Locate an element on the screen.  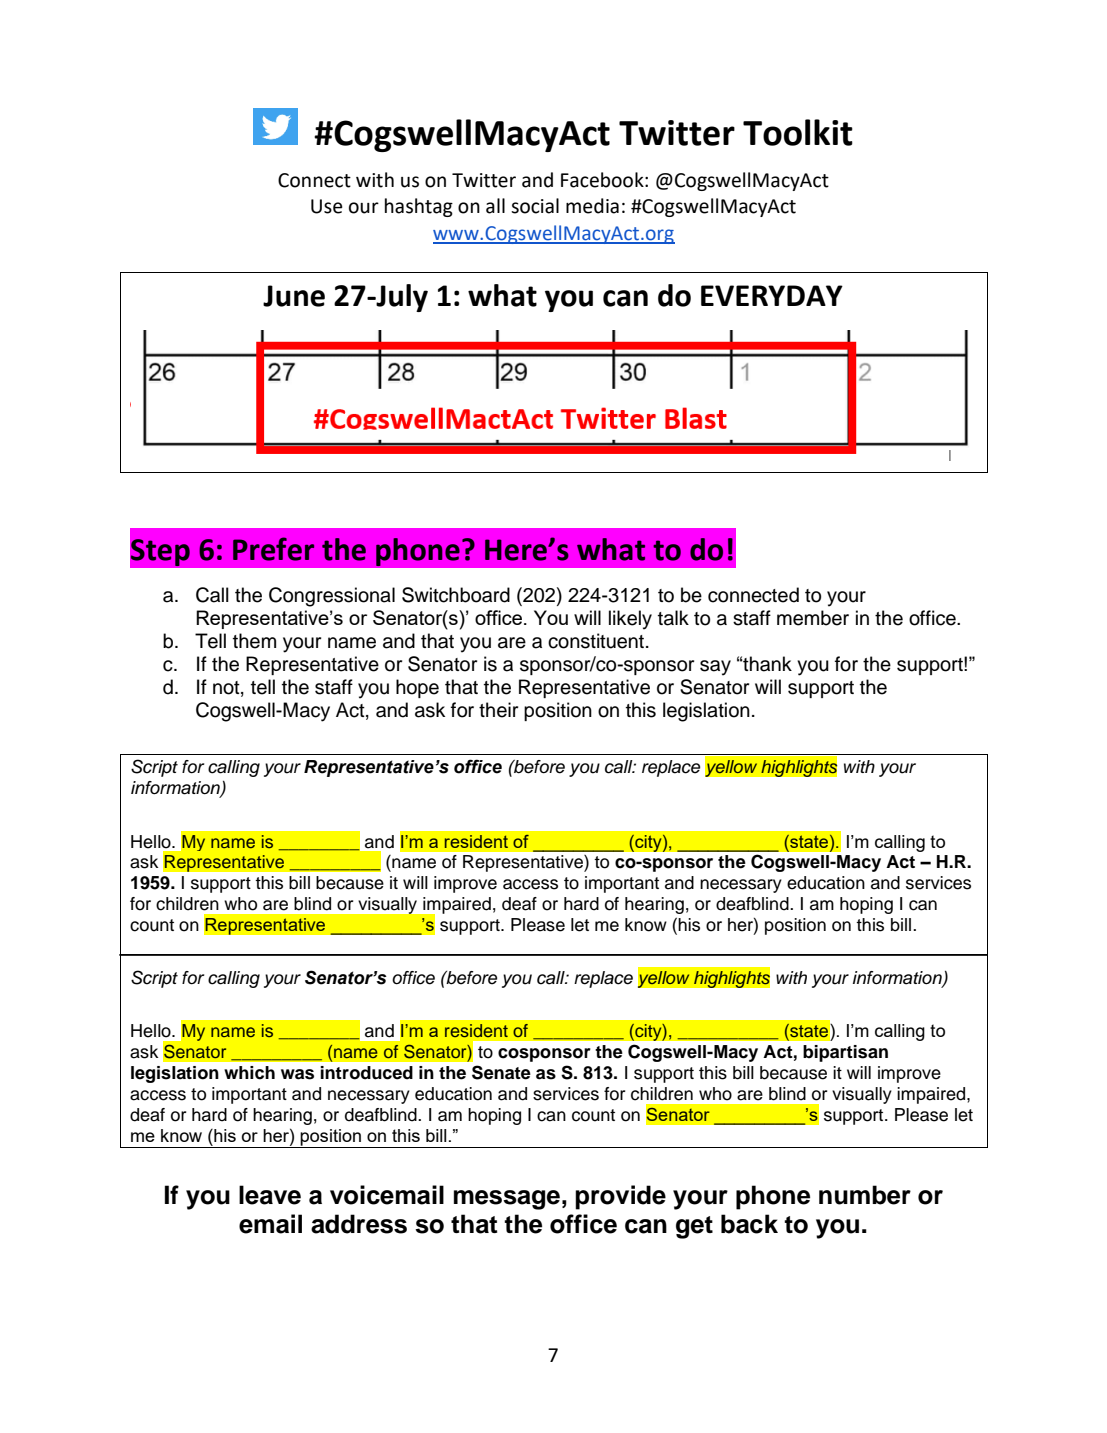
Senate is located at coordinates (501, 1072).
